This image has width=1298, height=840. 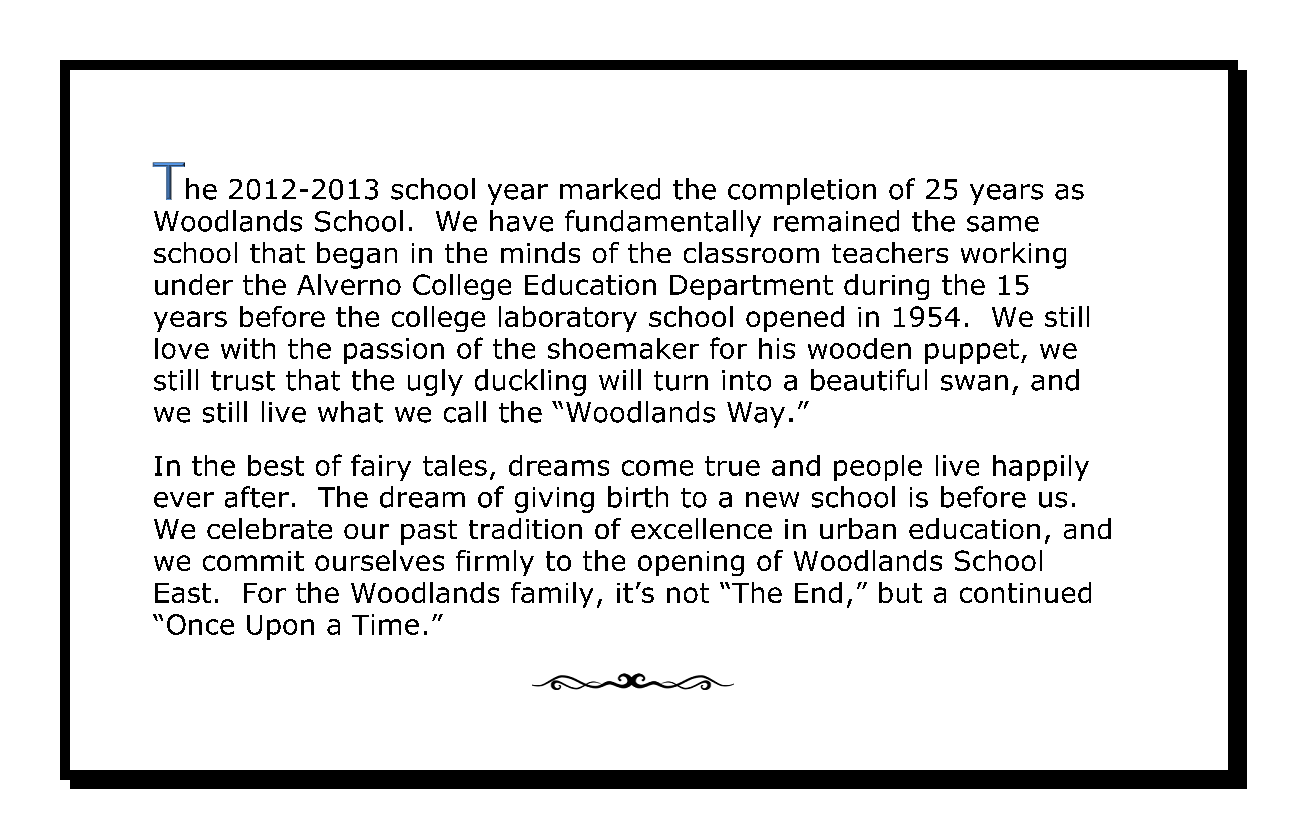 I want to click on urban, so click(x=858, y=528).
